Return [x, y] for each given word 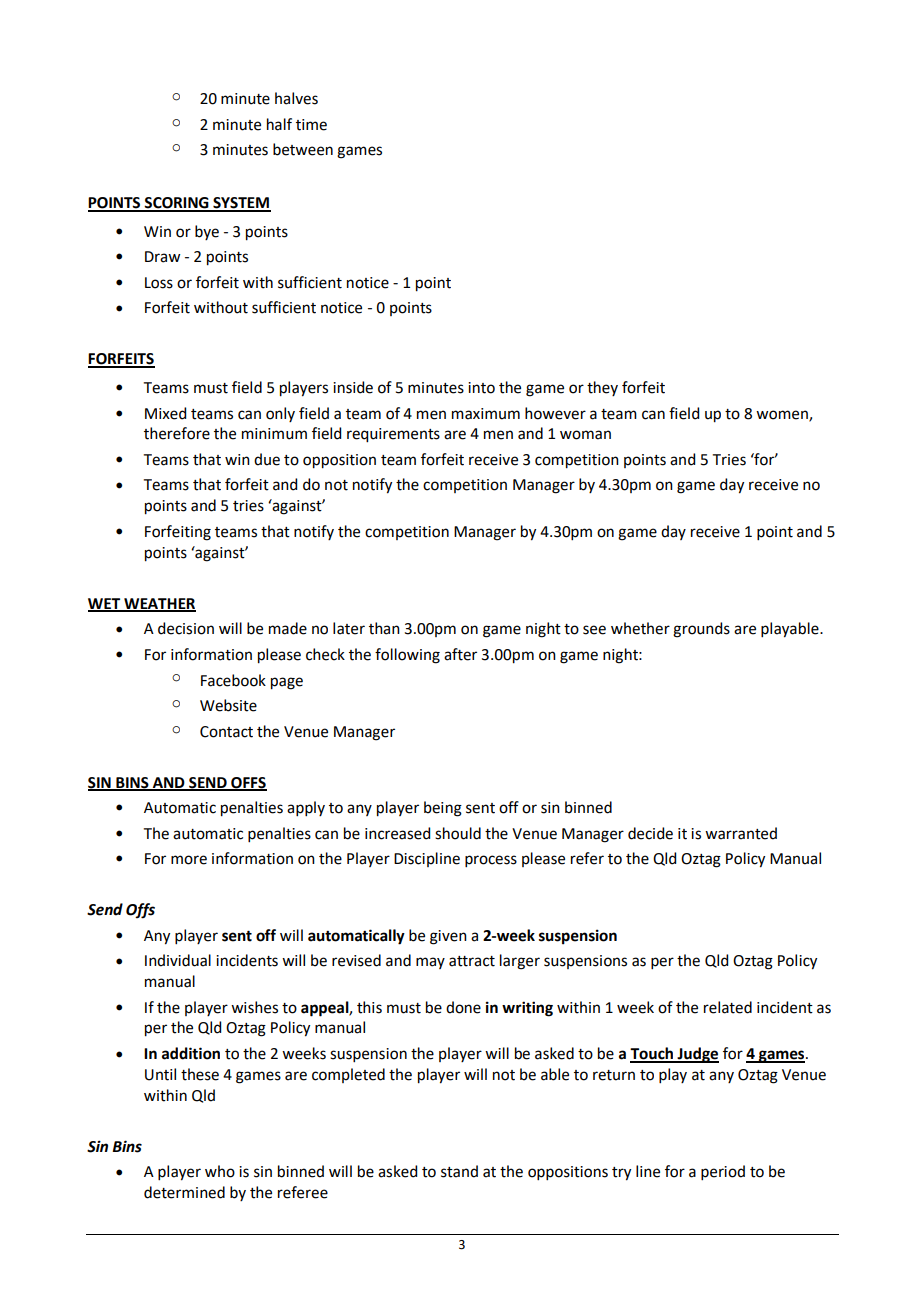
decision [186, 628]
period [723, 1172]
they [602, 388]
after [460, 654]
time [311, 125]
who [220, 1171]
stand [459, 1171]
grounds [701, 630]
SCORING [177, 204]
